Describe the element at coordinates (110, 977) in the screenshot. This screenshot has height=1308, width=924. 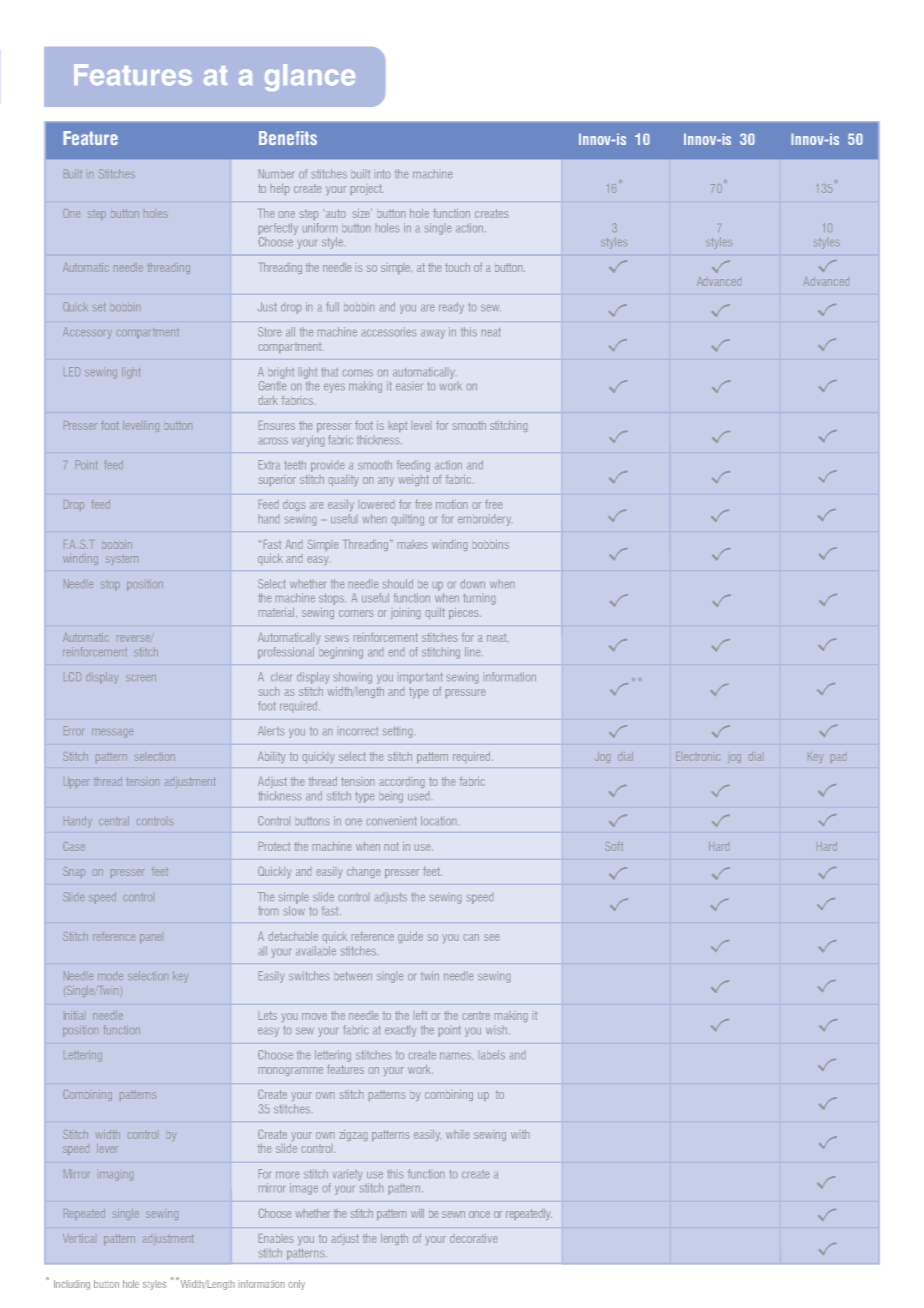
I see `mode` at that location.
